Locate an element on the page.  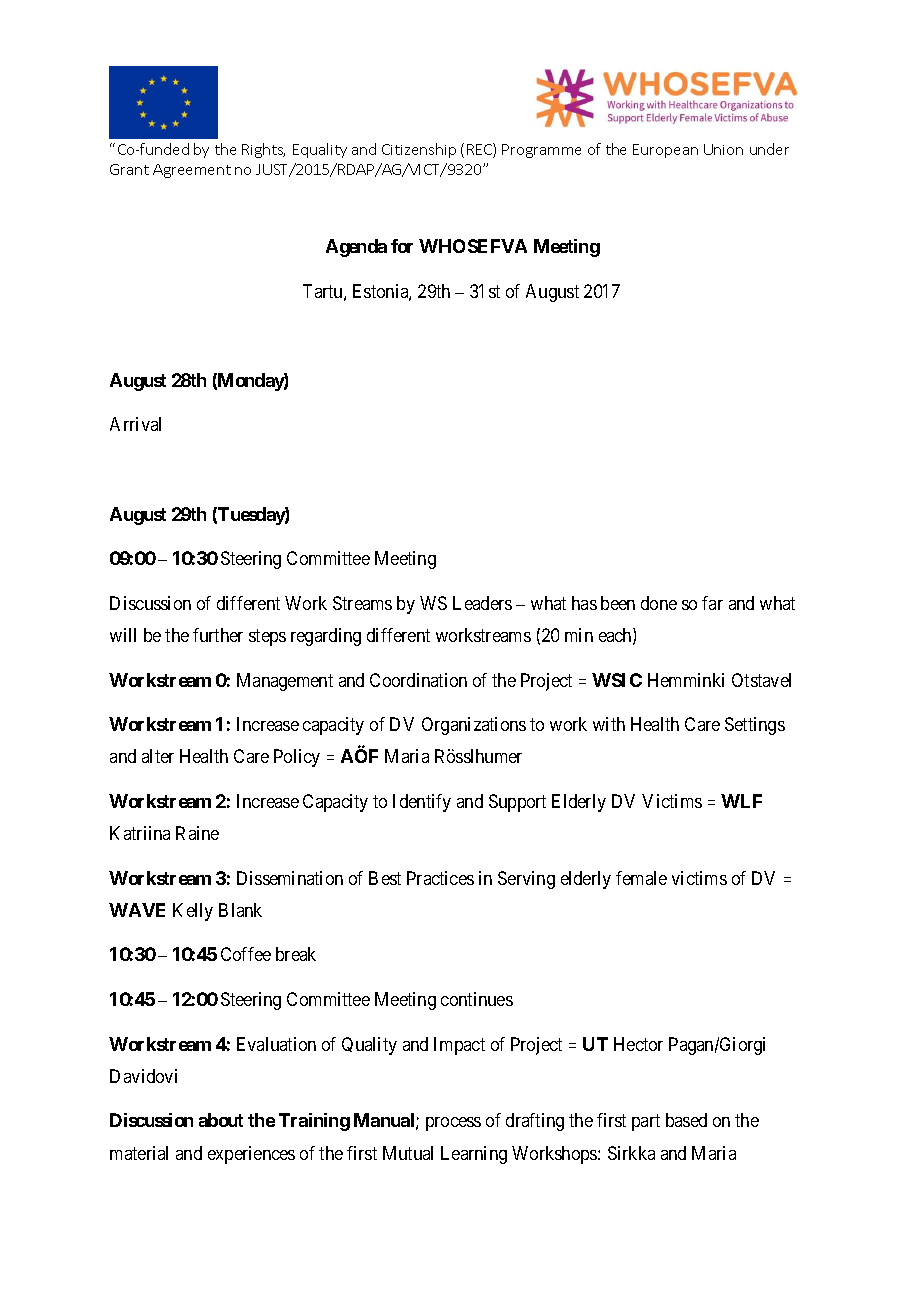
female is located at coordinates (641, 878).
